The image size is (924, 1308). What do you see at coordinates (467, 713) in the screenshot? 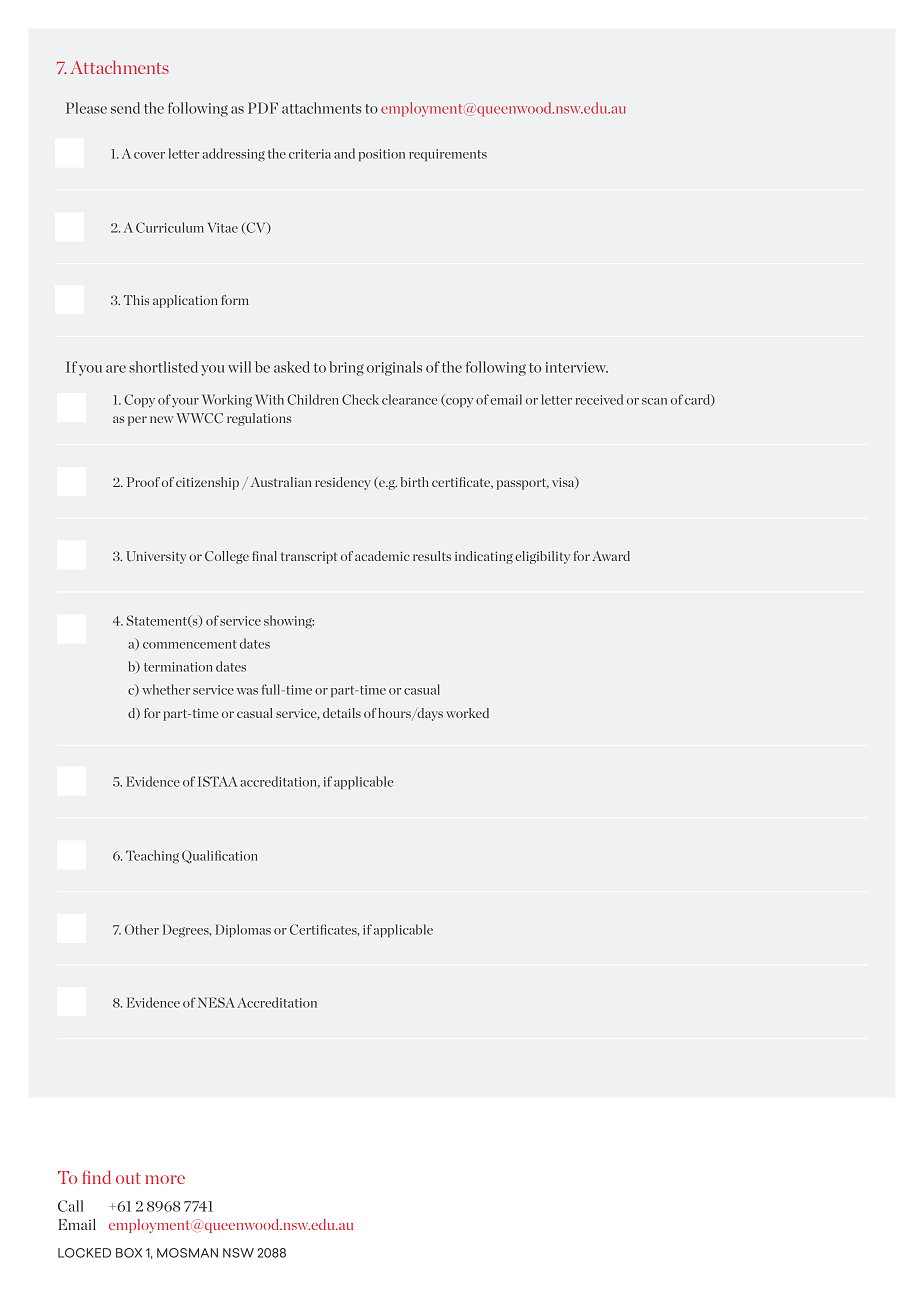
I see `worked` at bounding box center [467, 713].
